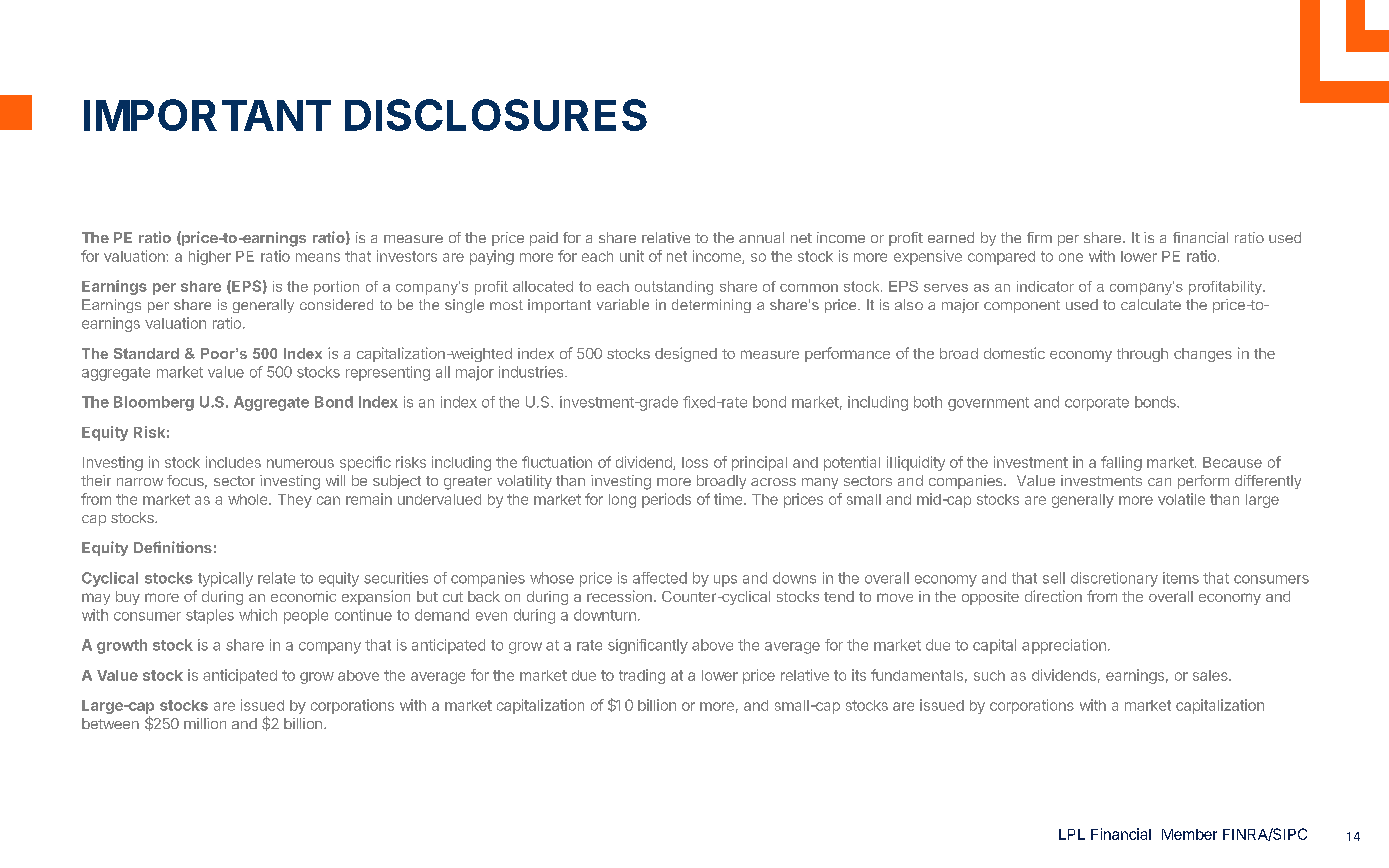  What do you see at coordinates (761, 237) in the screenshot?
I see `annual` at bounding box center [761, 237].
